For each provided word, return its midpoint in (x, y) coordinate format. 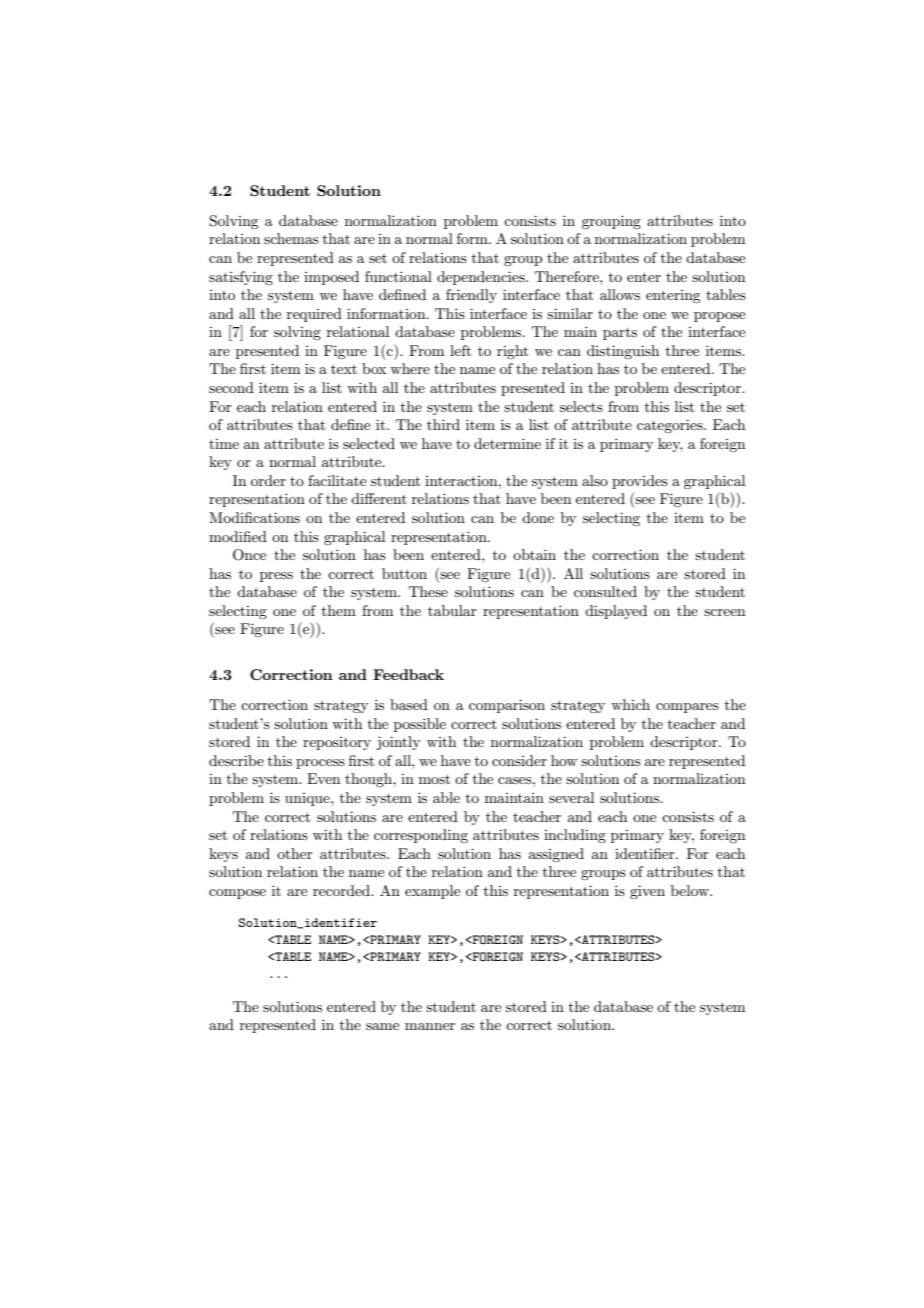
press (276, 577)
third (443, 424)
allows (620, 294)
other (295, 853)
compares (687, 708)
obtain (534, 554)
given (647, 892)
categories (671, 426)
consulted (605, 591)
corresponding (421, 836)
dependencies (482, 278)
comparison (507, 706)
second (231, 387)
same (382, 1026)
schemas (291, 238)
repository (337, 743)
